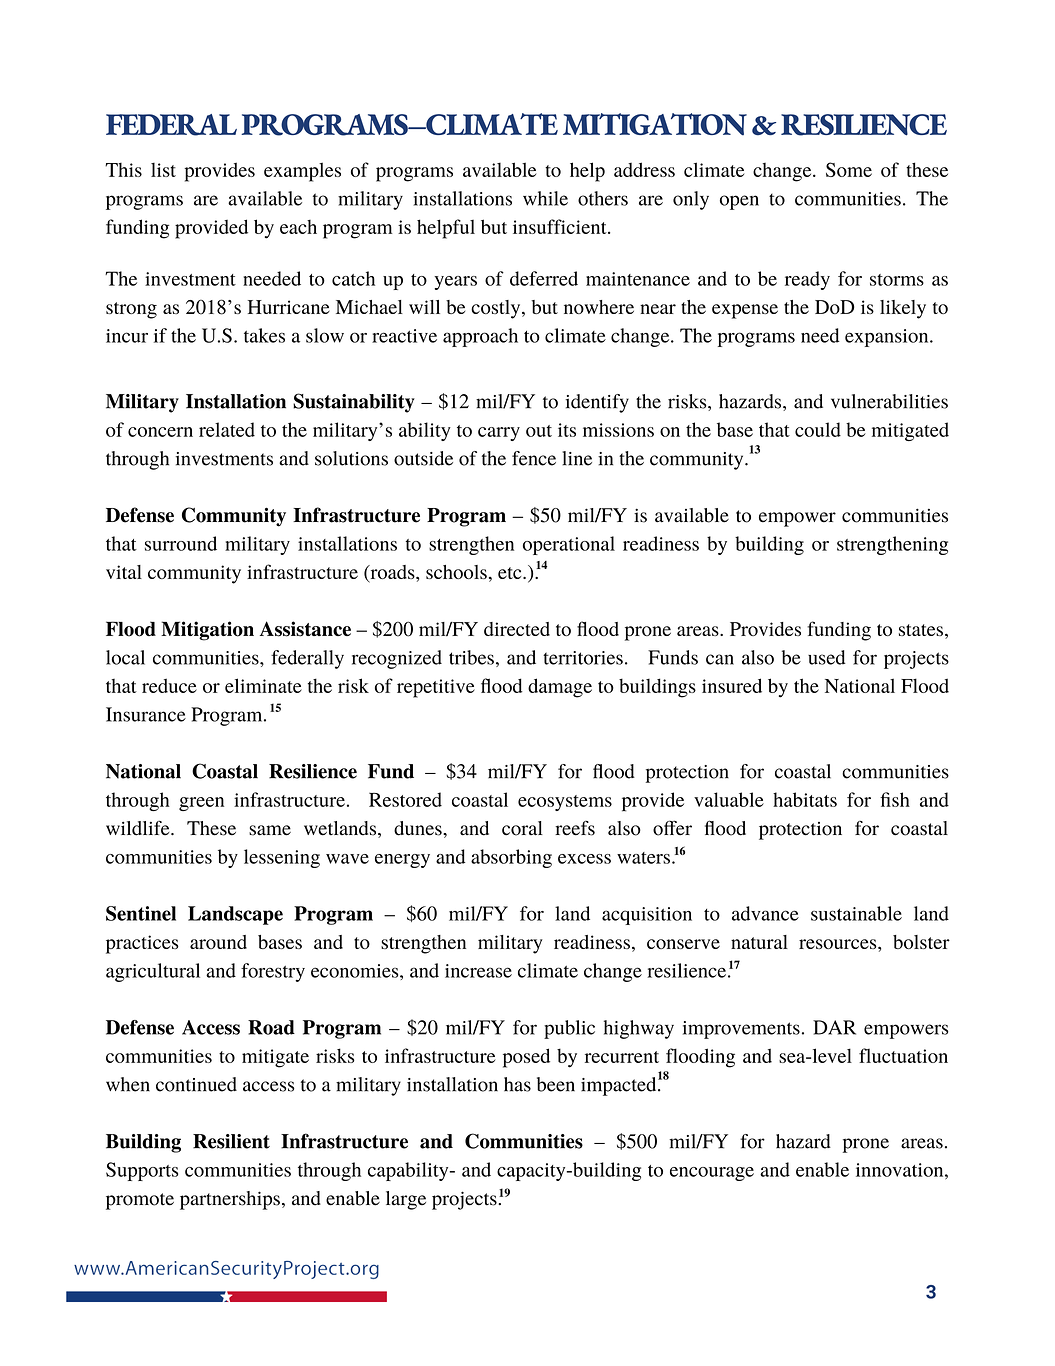 This document has height=1366, width=1055. What do you see at coordinates (818, 429) in the document?
I see `could` at bounding box center [818, 429].
